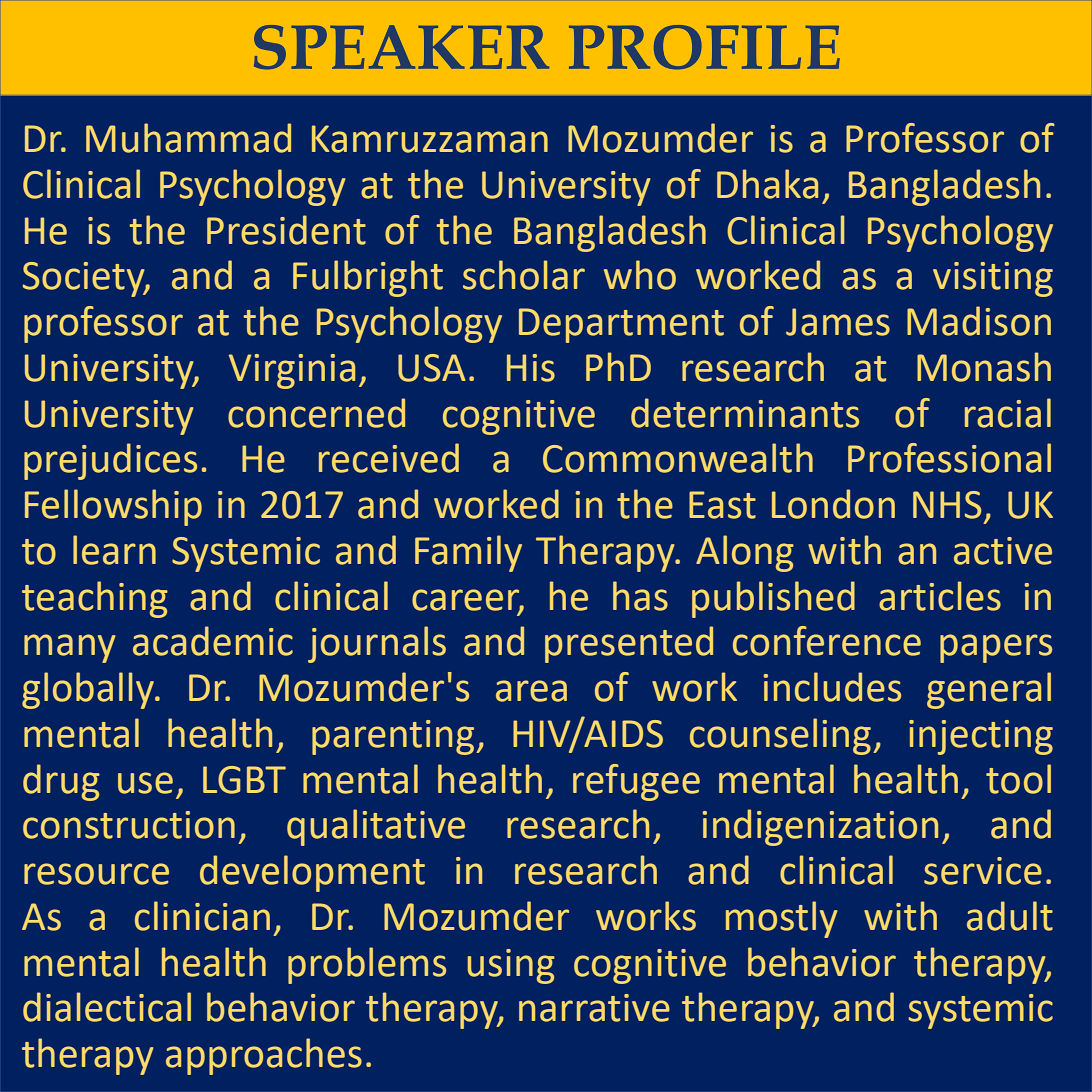  What do you see at coordinates (107, 1007) in the screenshot?
I see `dialectical` at bounding box center [107, 1007].
